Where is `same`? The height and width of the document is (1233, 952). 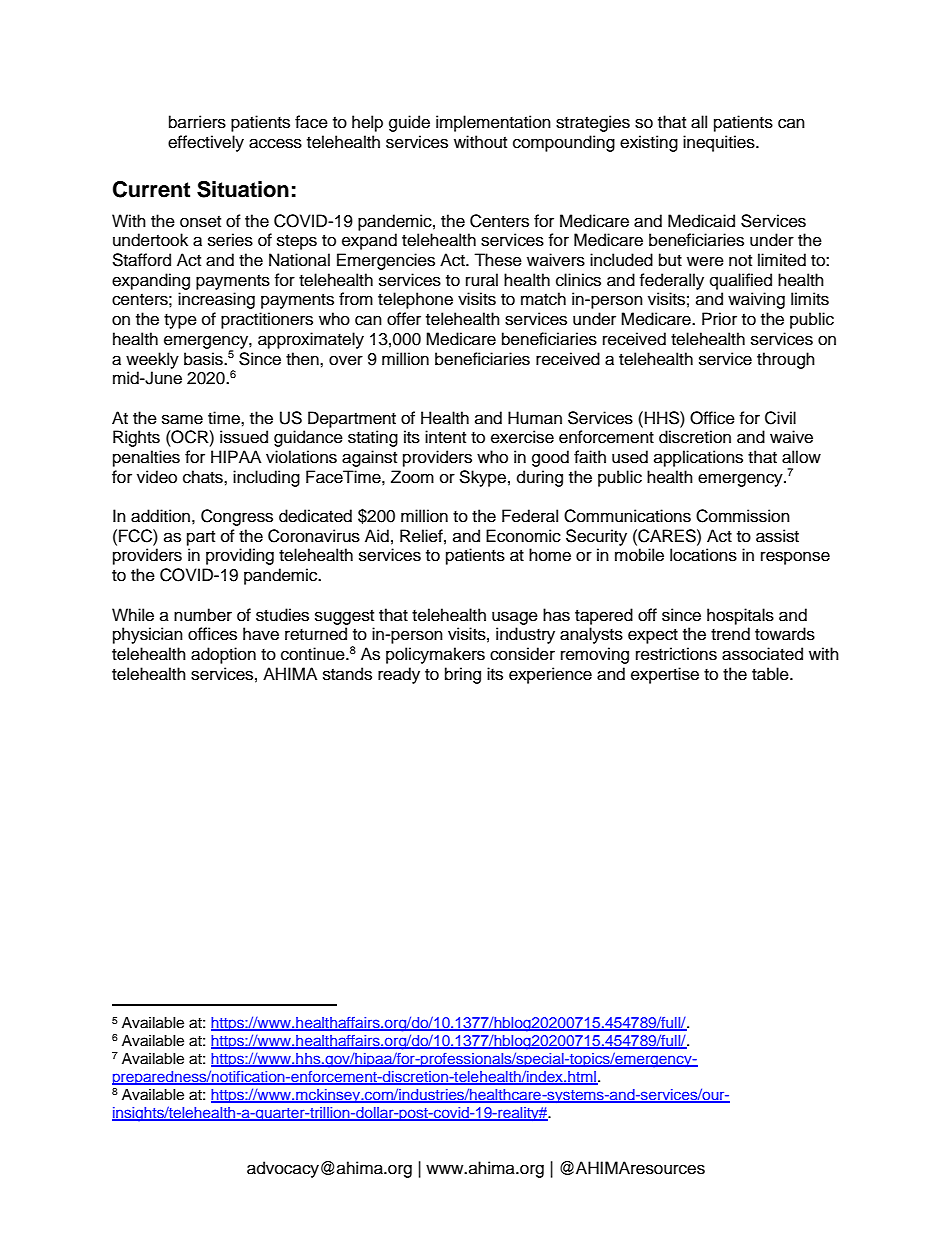
same is located at coordinates (182, 419).
